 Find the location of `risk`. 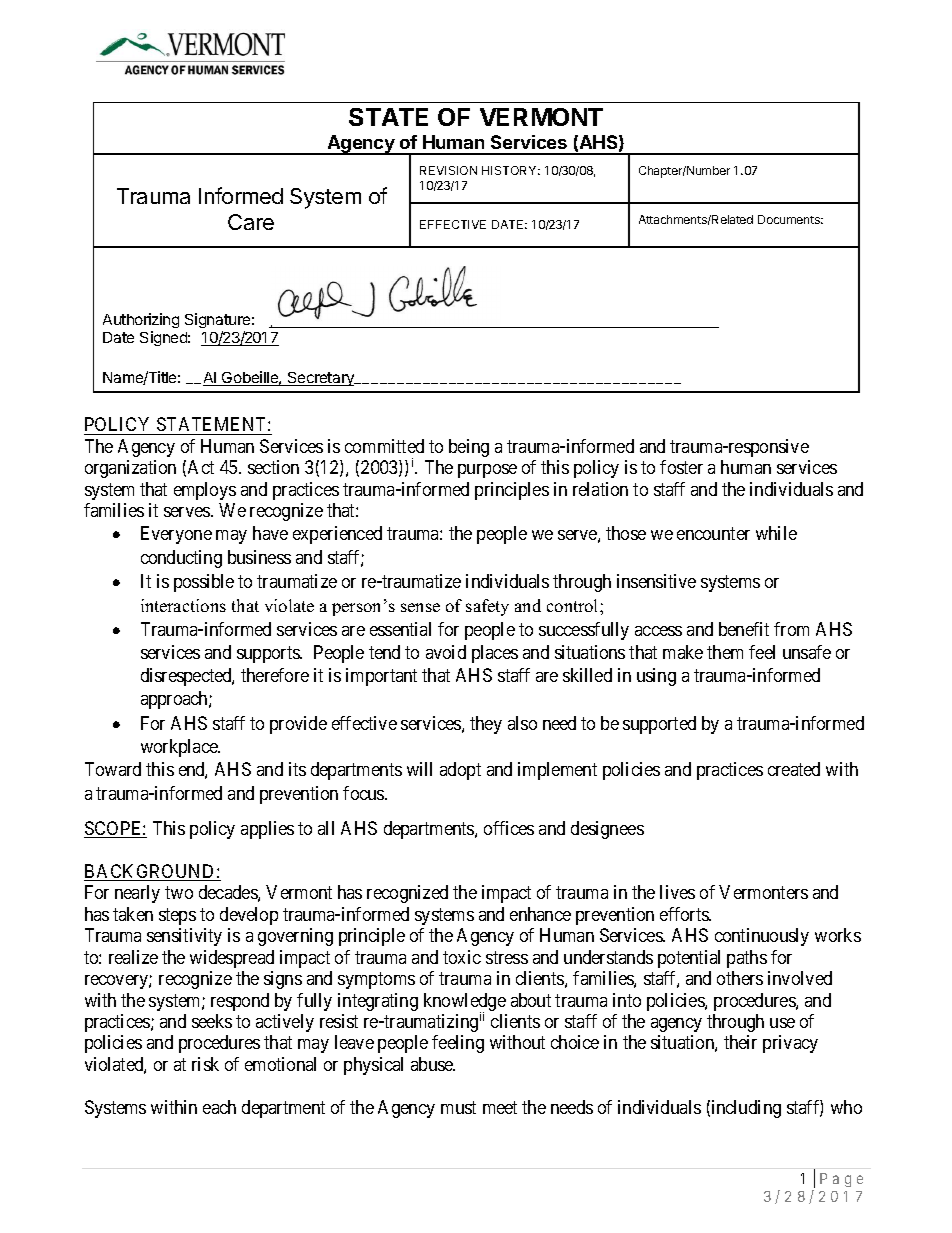

risk is located at coordinates (205, 1064).
